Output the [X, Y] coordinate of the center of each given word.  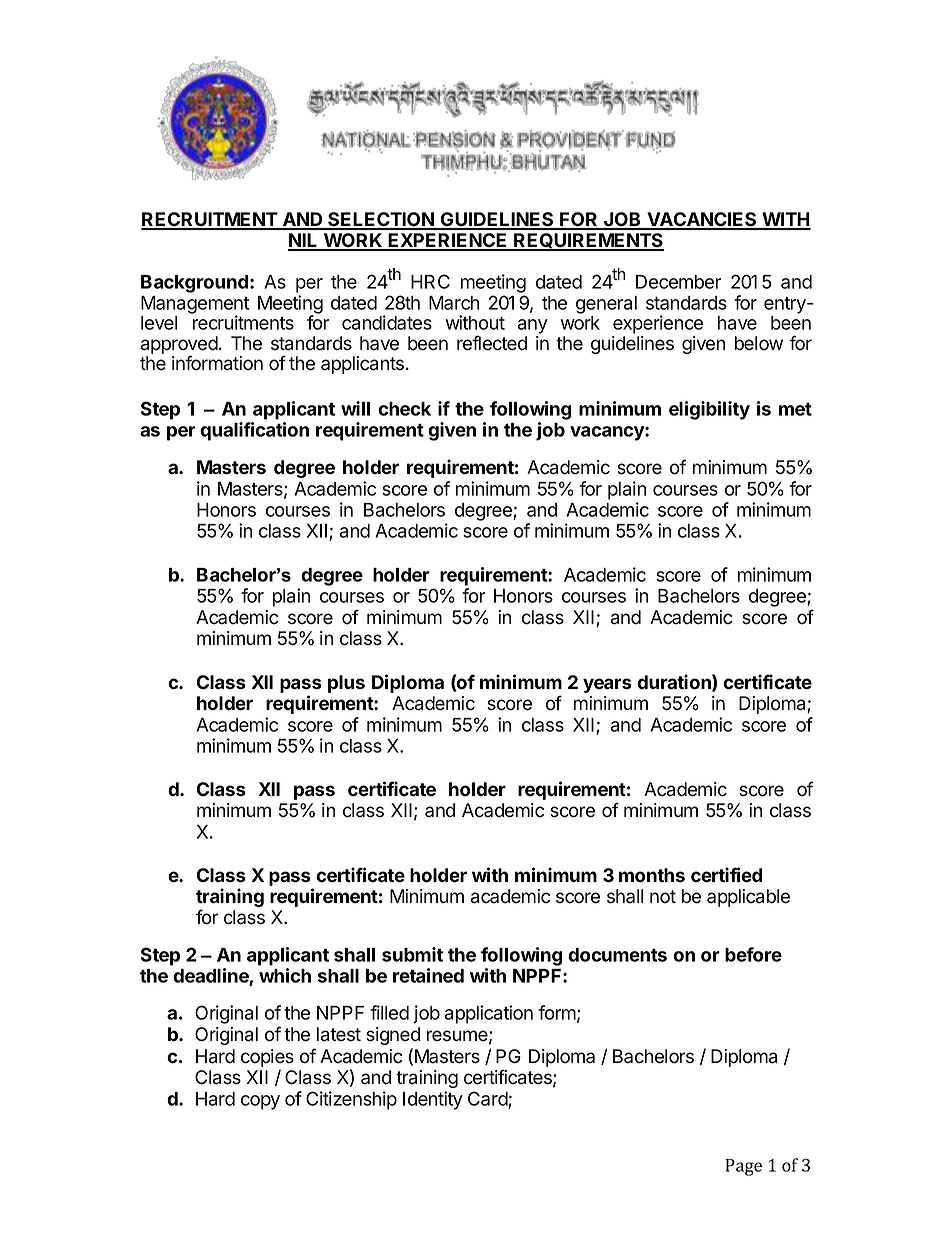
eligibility [709, 410]
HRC [430, 281]
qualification [254, 431]
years [607, 685]
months [652, 875]
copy [260, 1102]
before [753, 954]
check [404, 409]
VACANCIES [702, 220]
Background [194, 284]
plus [346, 684]
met [795, 409]
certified [726, 875]
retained [428, 975]
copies [267, 1058]
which [285, 975]
